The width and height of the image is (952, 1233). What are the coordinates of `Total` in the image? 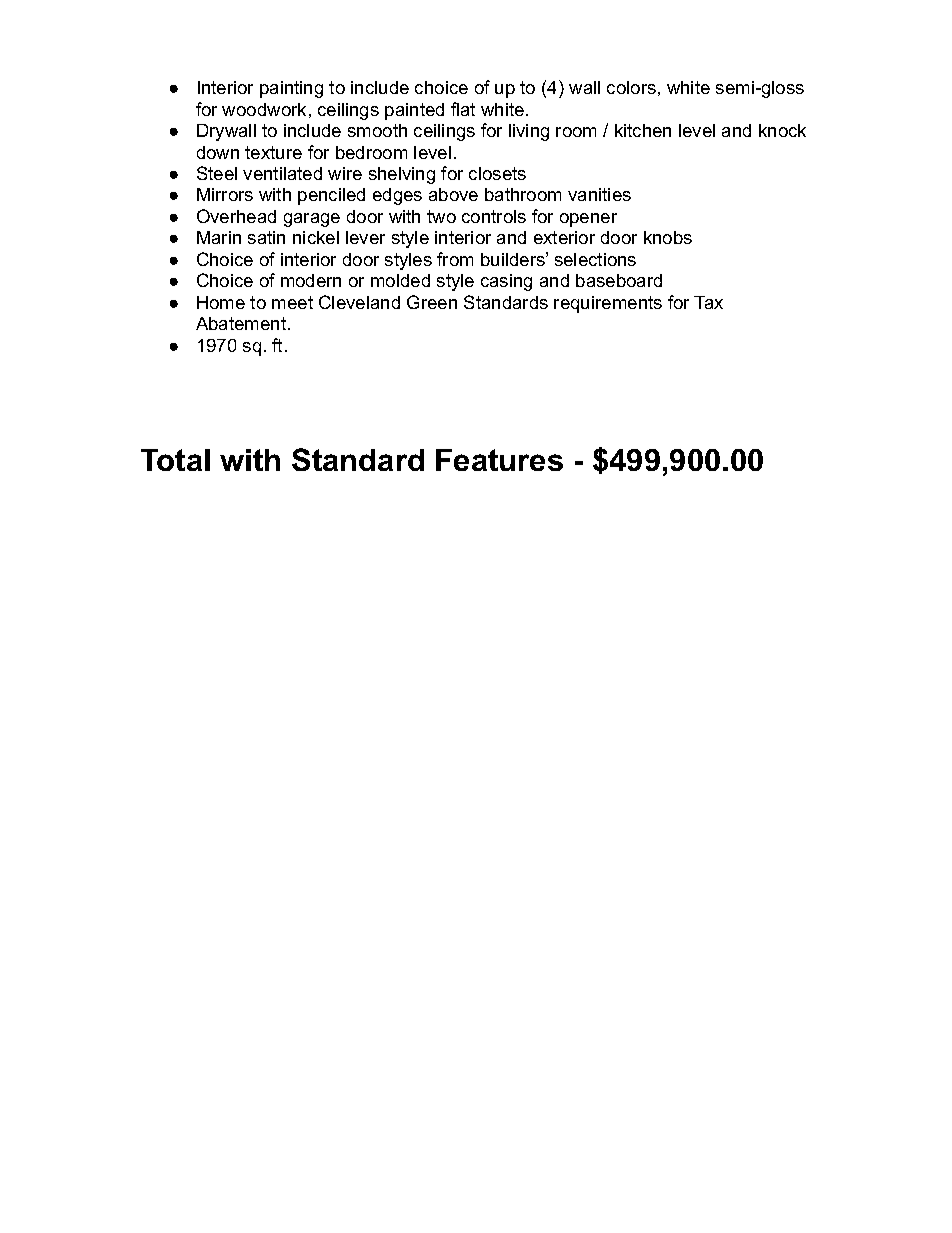 It's located at (175, 460).
